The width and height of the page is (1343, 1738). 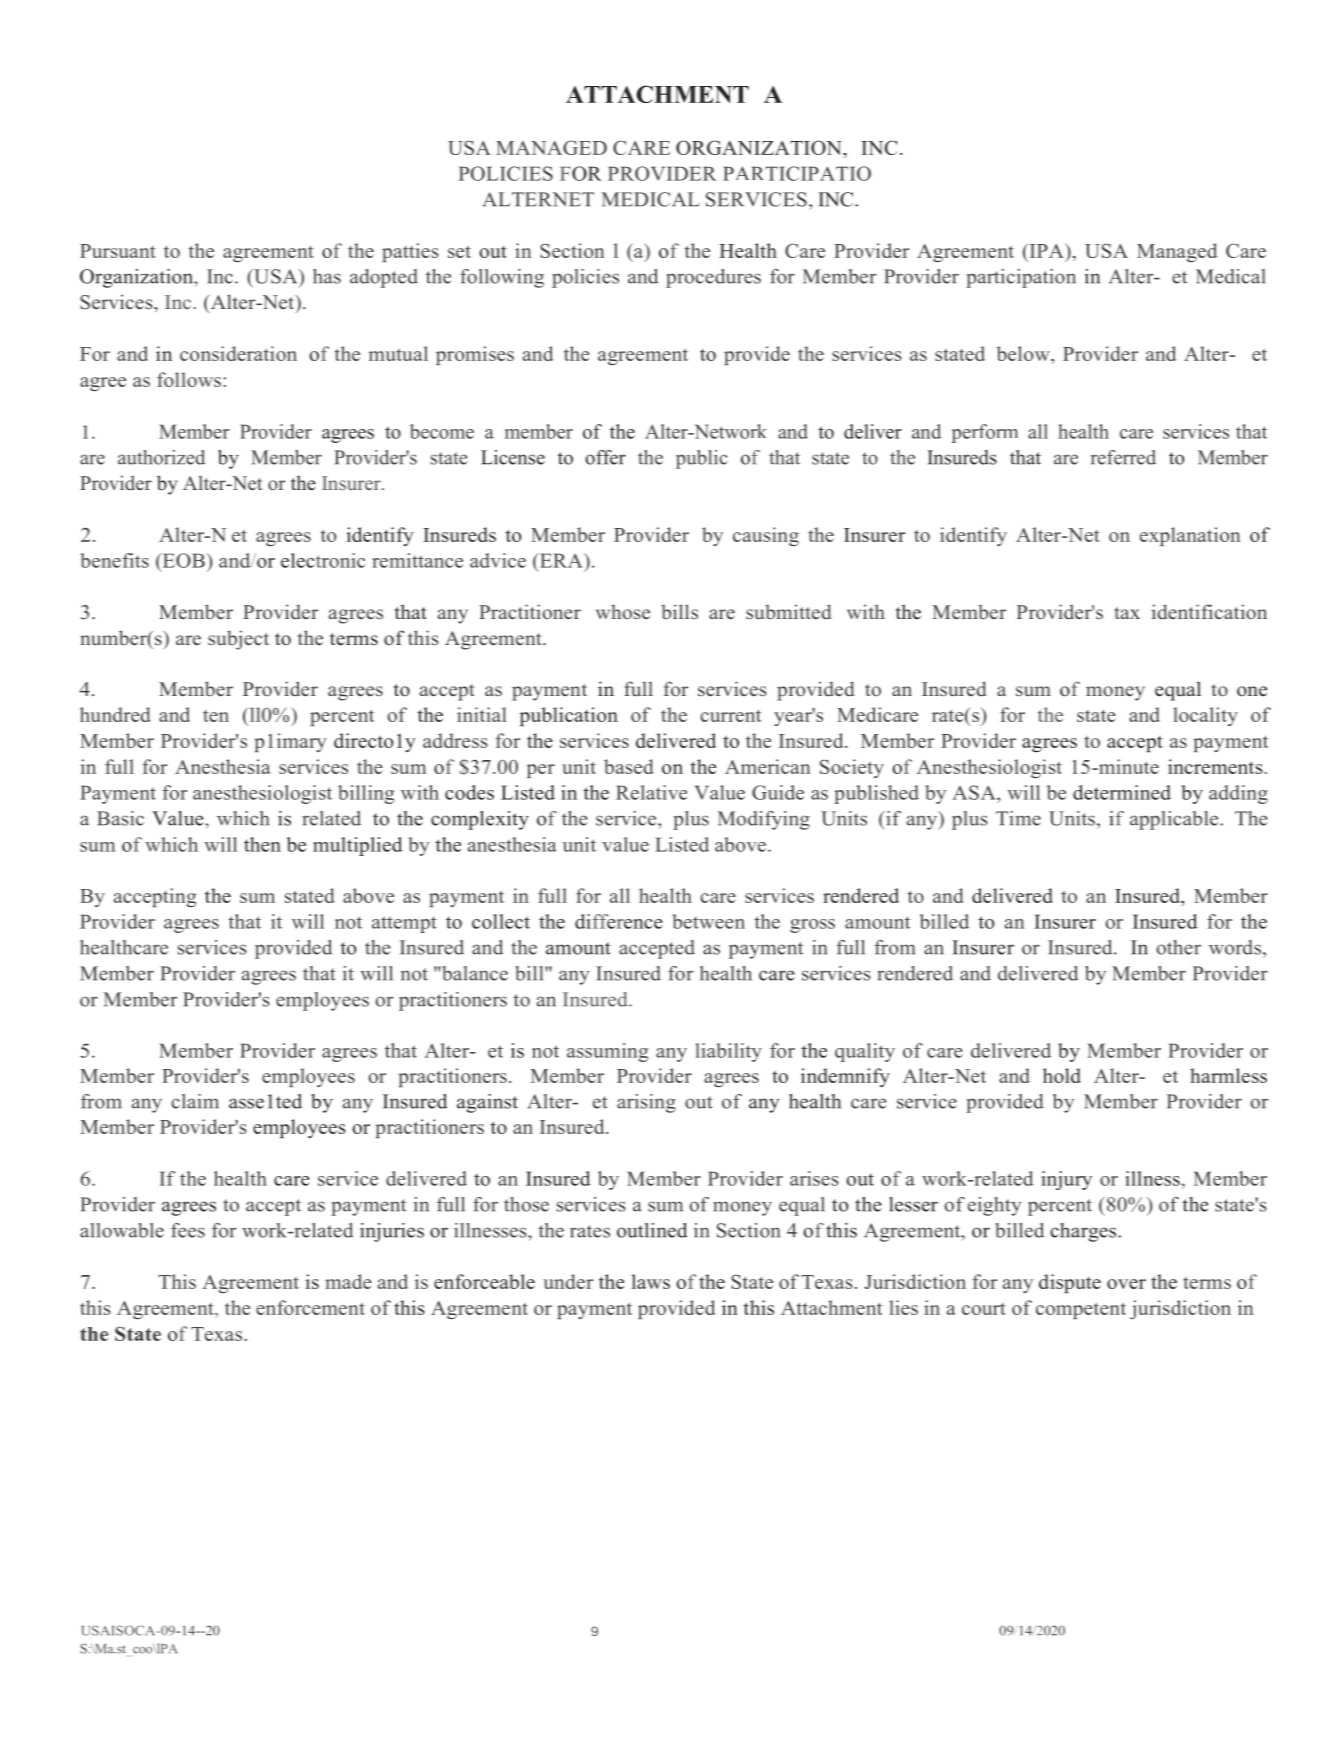 I want to click on causing, so click(x=766, y=536).
